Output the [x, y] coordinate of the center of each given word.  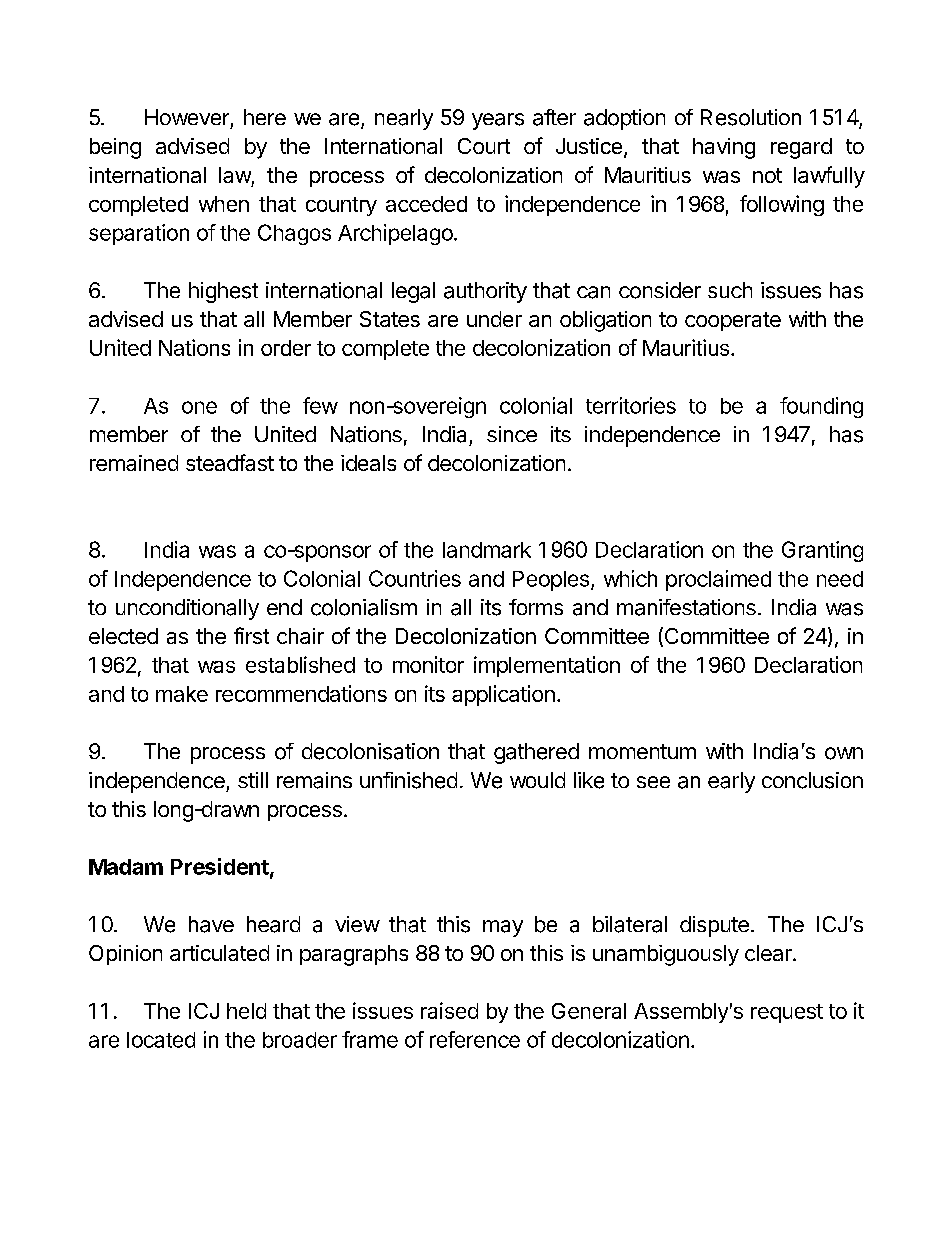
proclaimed [718, 580]
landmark [487, 550]
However [187, 117]
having [724, 148]
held [246, 1011]
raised [449, 1010]
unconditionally [187, 609]
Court [484, 146]
